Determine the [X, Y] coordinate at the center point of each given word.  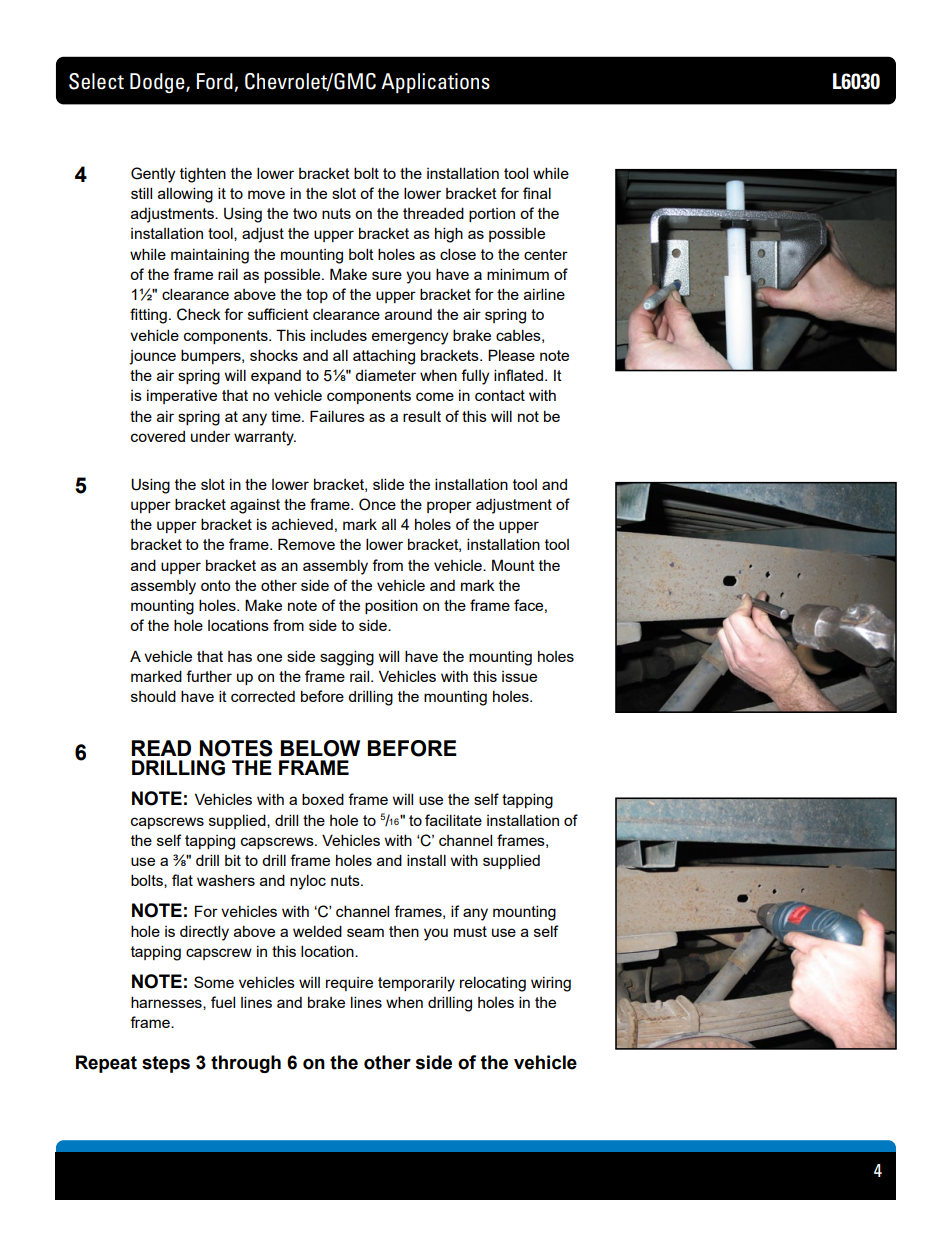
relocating [493, 984]
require [349, 984]
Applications [435, 83]
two [305, 213]
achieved [302, 524]
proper [449, 507]
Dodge [158, 83]
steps [166, 1064]
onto [215, 585]
